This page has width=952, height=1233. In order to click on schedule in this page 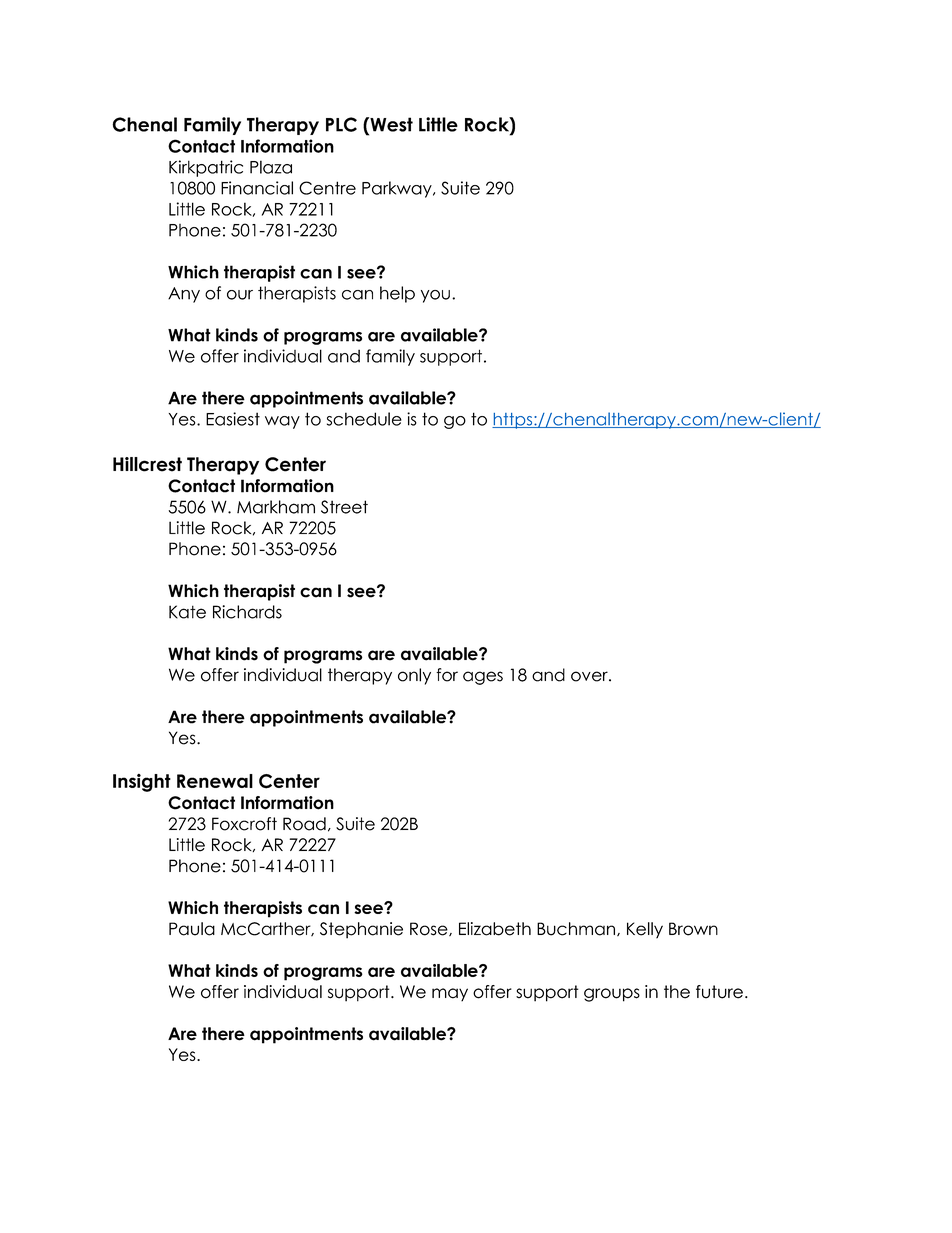, I will do `click(364, 419)`.
